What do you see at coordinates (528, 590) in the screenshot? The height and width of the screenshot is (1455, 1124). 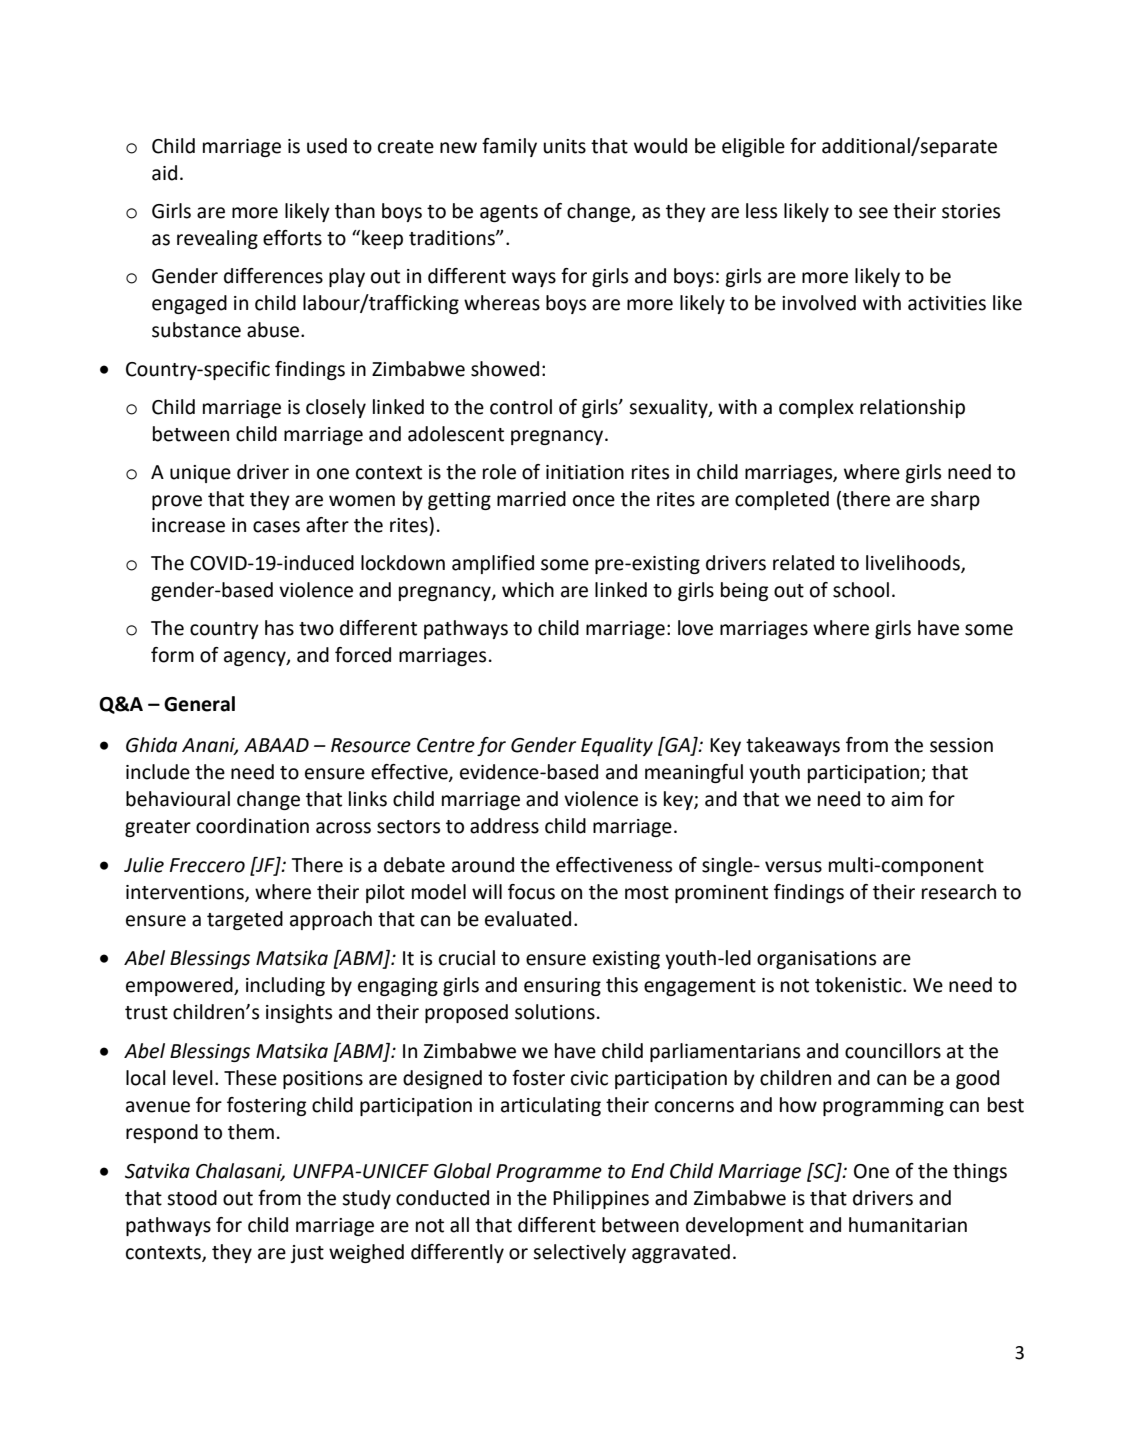 I see `which` at bounding box center [528, 590].
